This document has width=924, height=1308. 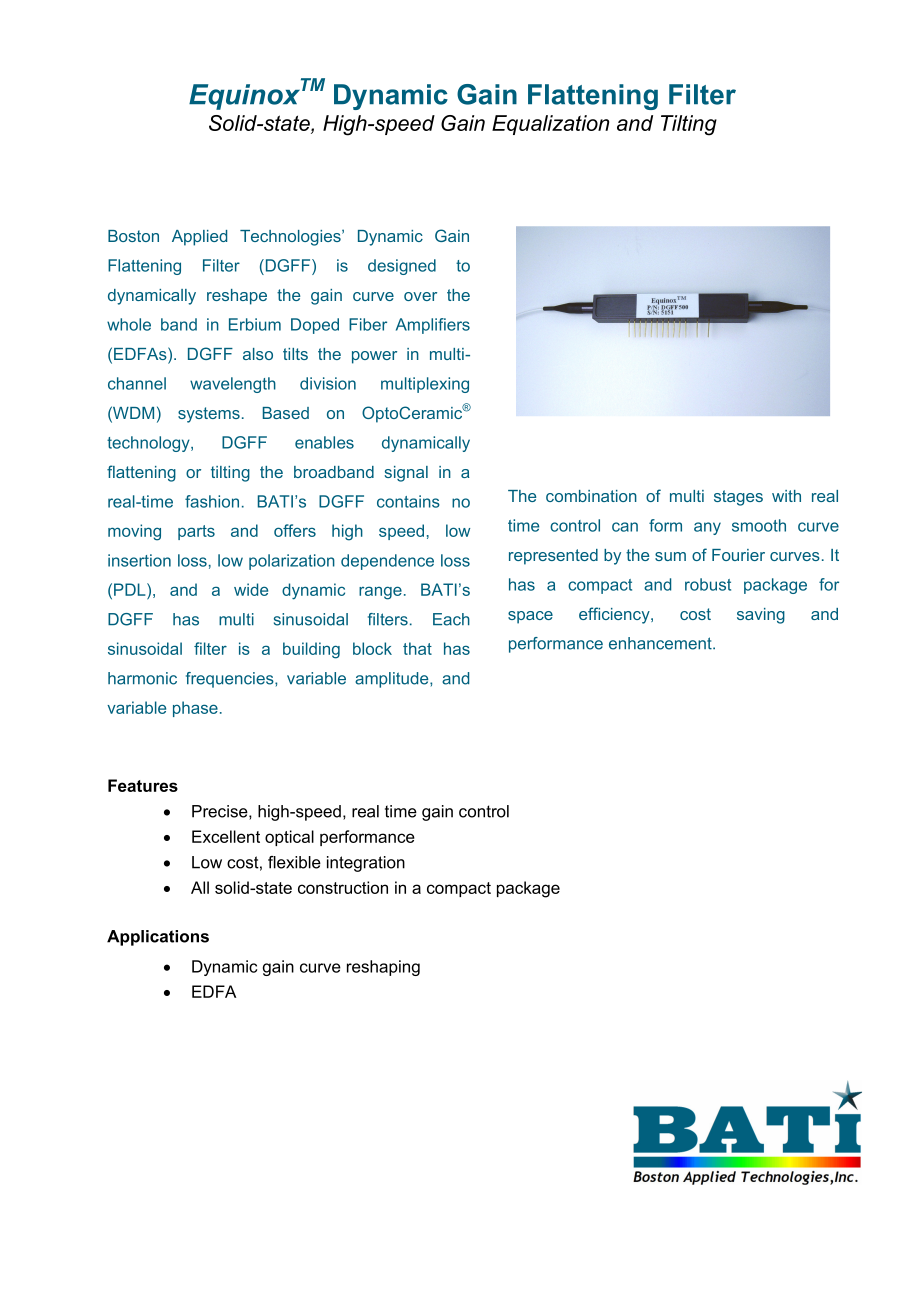 What do you see at coordinates (402, 267) in the document?
I see `designed` at bounding box center [402, 267].
